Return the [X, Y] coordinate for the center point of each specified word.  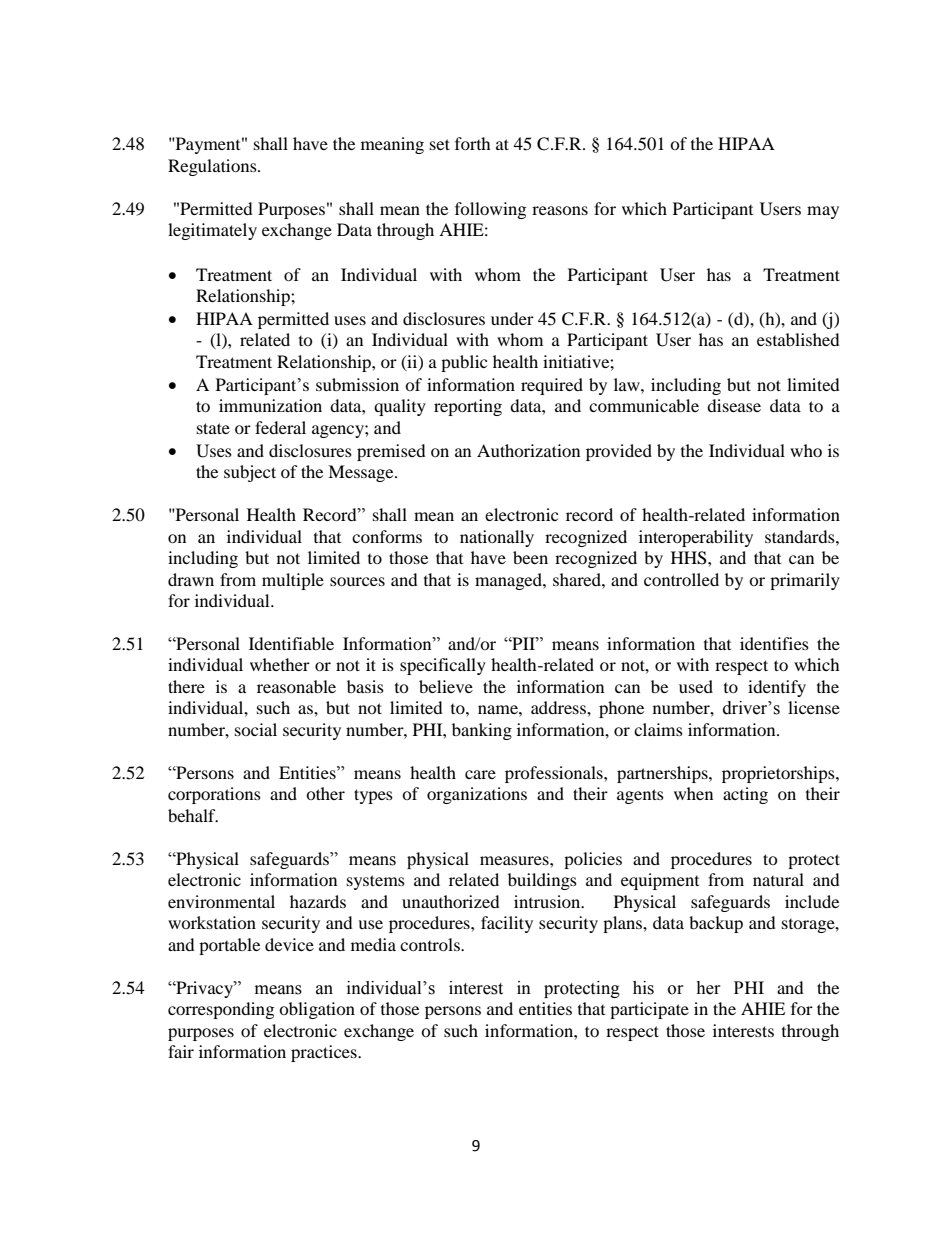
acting [745, 795]
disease [734, 405]
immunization [270, 405]
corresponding [221, 1010]
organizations [477, 795]
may [823, 212]
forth [473, 143]
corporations [214, 795]
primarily [805, 581]
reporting [468, 407]
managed [509, 581]
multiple [293, 581]
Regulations [213, 167]
